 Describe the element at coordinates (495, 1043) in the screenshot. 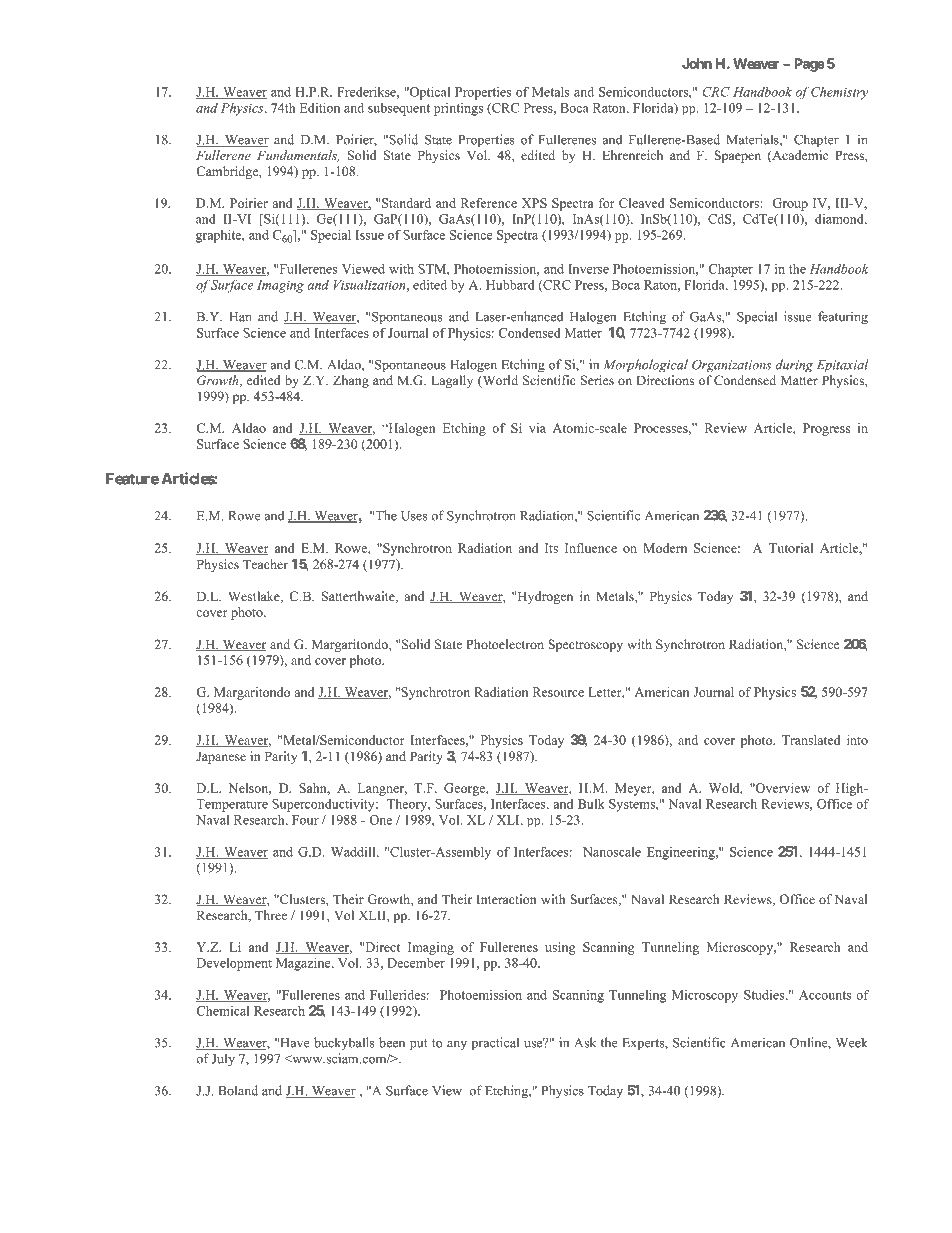

I see `practical` at that location.
